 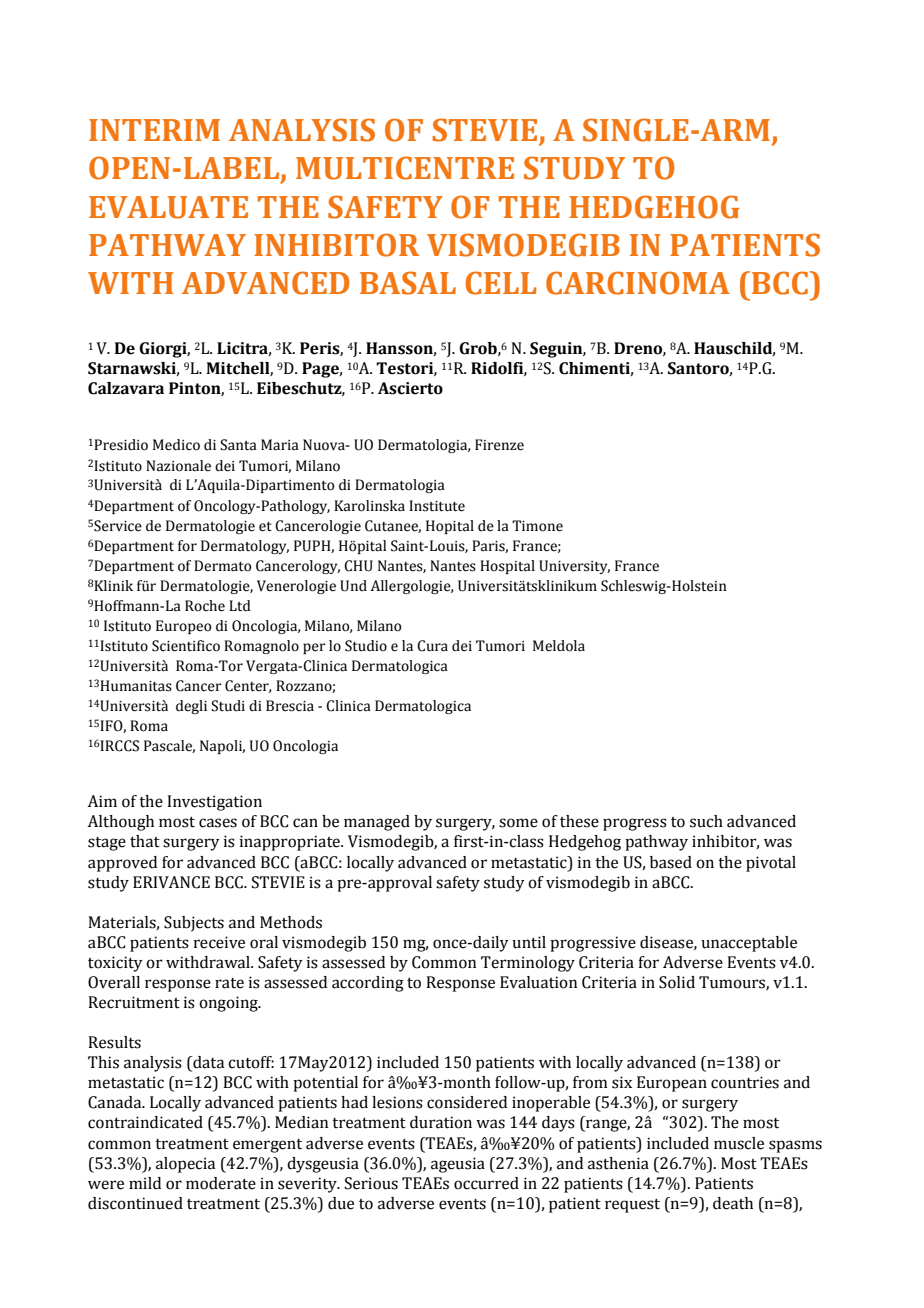 What do you see at coordinates (638, 283) in the page?
I see `CARCINOMA` at bounding box center [638, 283].
